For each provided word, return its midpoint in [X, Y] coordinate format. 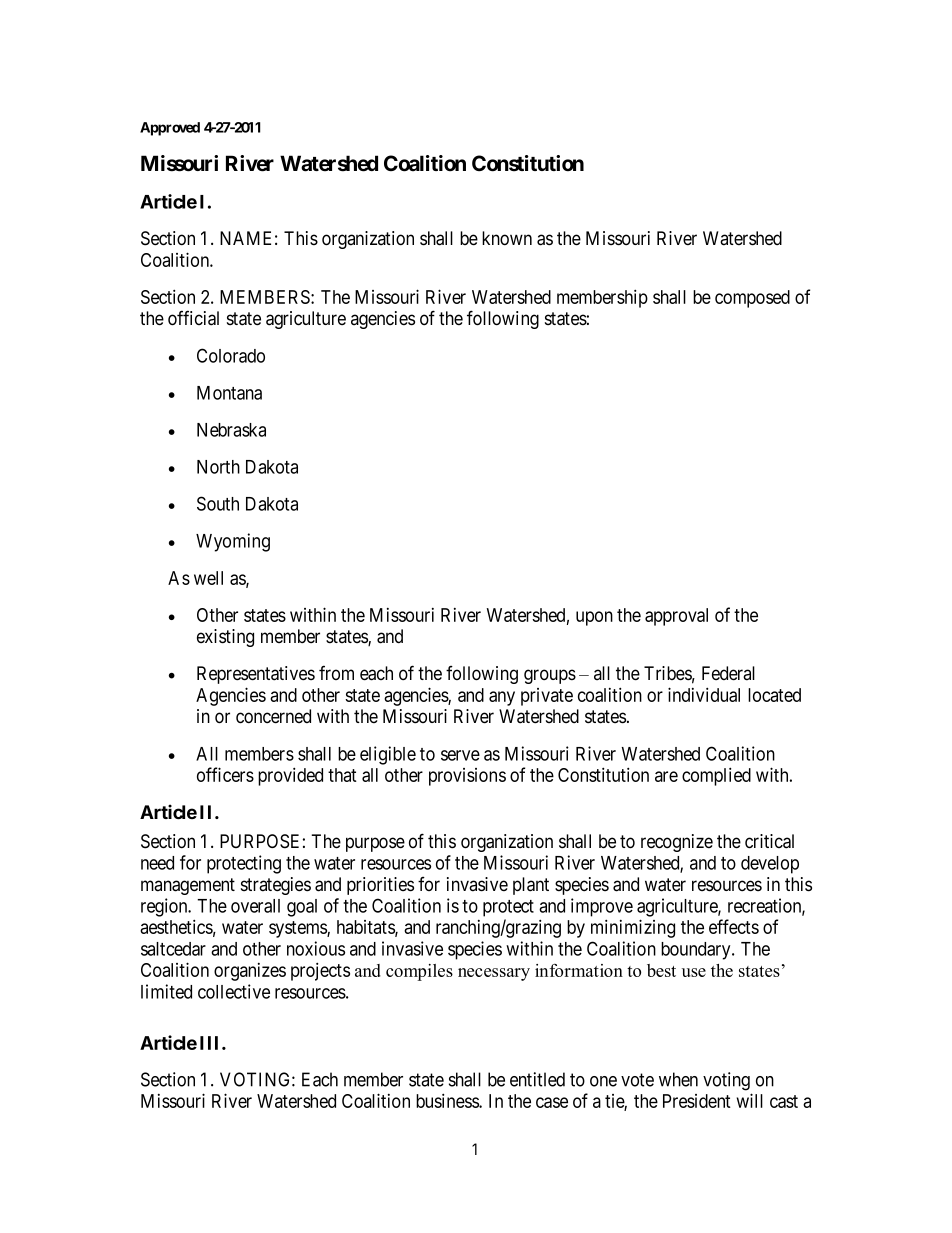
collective [234, 991]
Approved [170, 129]
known [507, 238]
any [502, 698]
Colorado [231, 355]
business [448, 1100]
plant [531, 886]
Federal [728, 673]
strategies [276, 886]
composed [752, 299]
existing [225, 638]
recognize [677, 843]
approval [676, 617]
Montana [229, 393]
